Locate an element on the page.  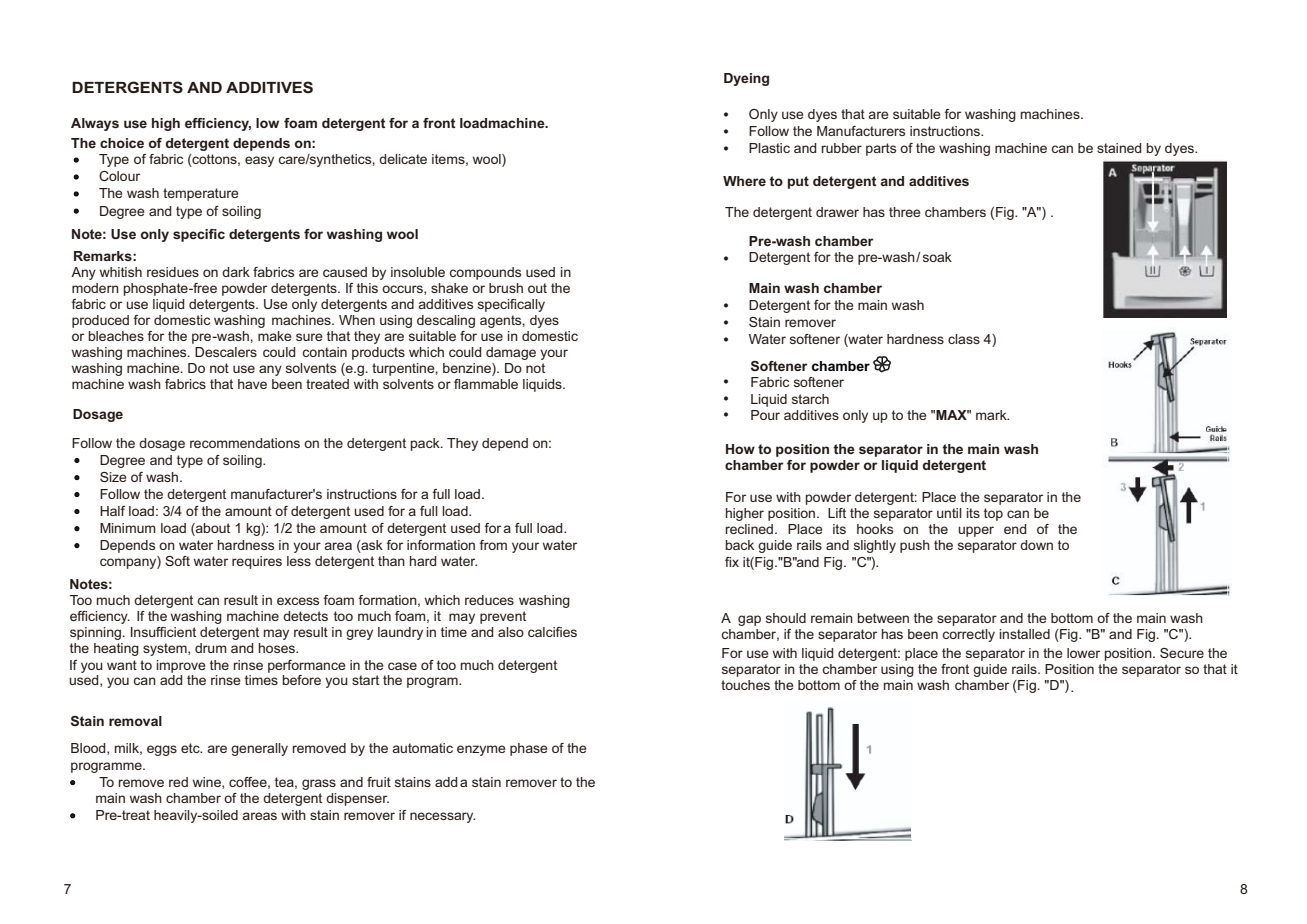
requires is located at coordinates (257, 562).
